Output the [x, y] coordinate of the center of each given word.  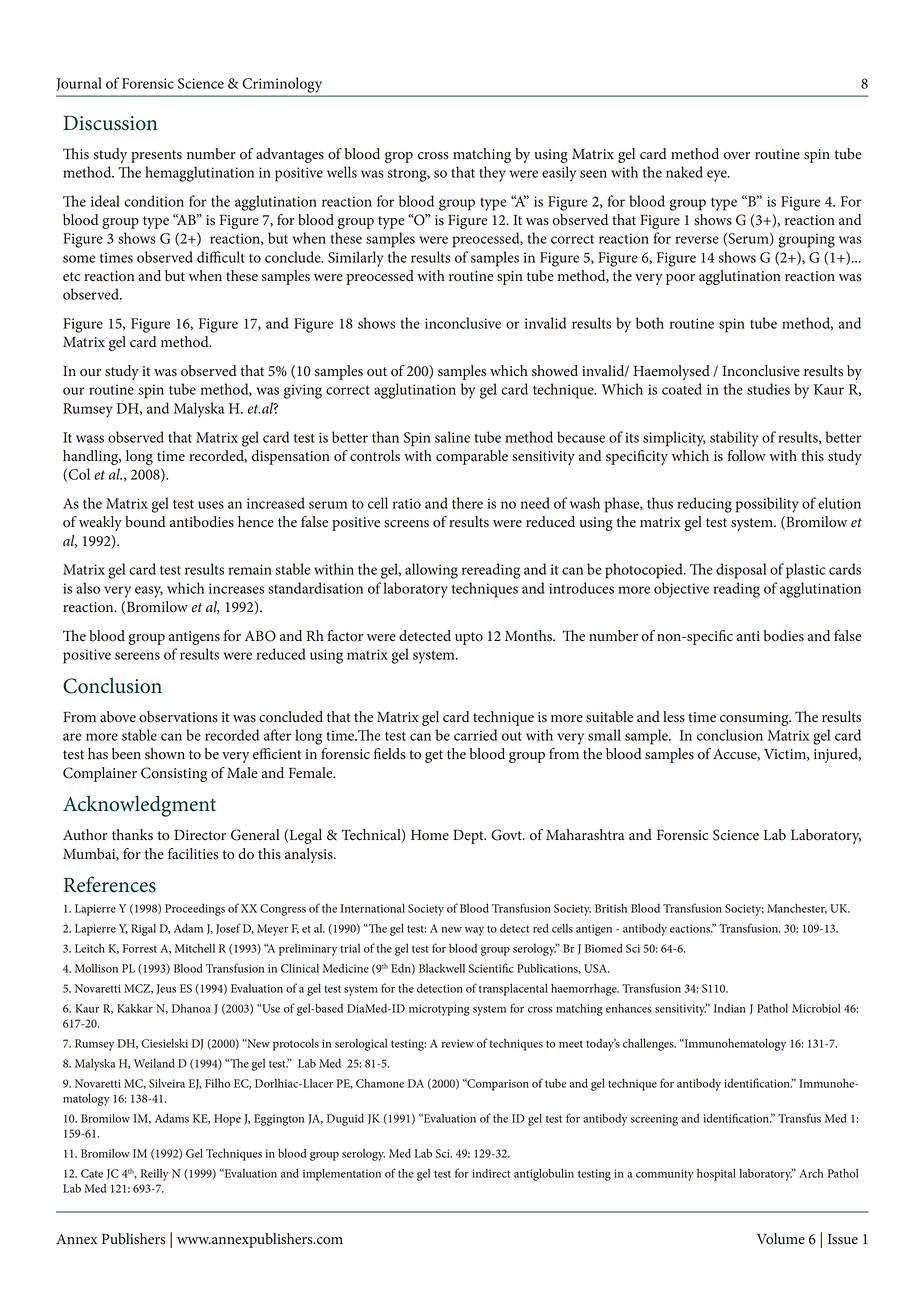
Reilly [155, 1175]
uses [211, 505]
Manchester [797, 908]
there [467, 503]
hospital [716, 1174]
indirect [491, 1173]
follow [746, 456]
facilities [193, 854]
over [737, 156]
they [492, 174]
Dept [469, 836]
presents [156, 156]
